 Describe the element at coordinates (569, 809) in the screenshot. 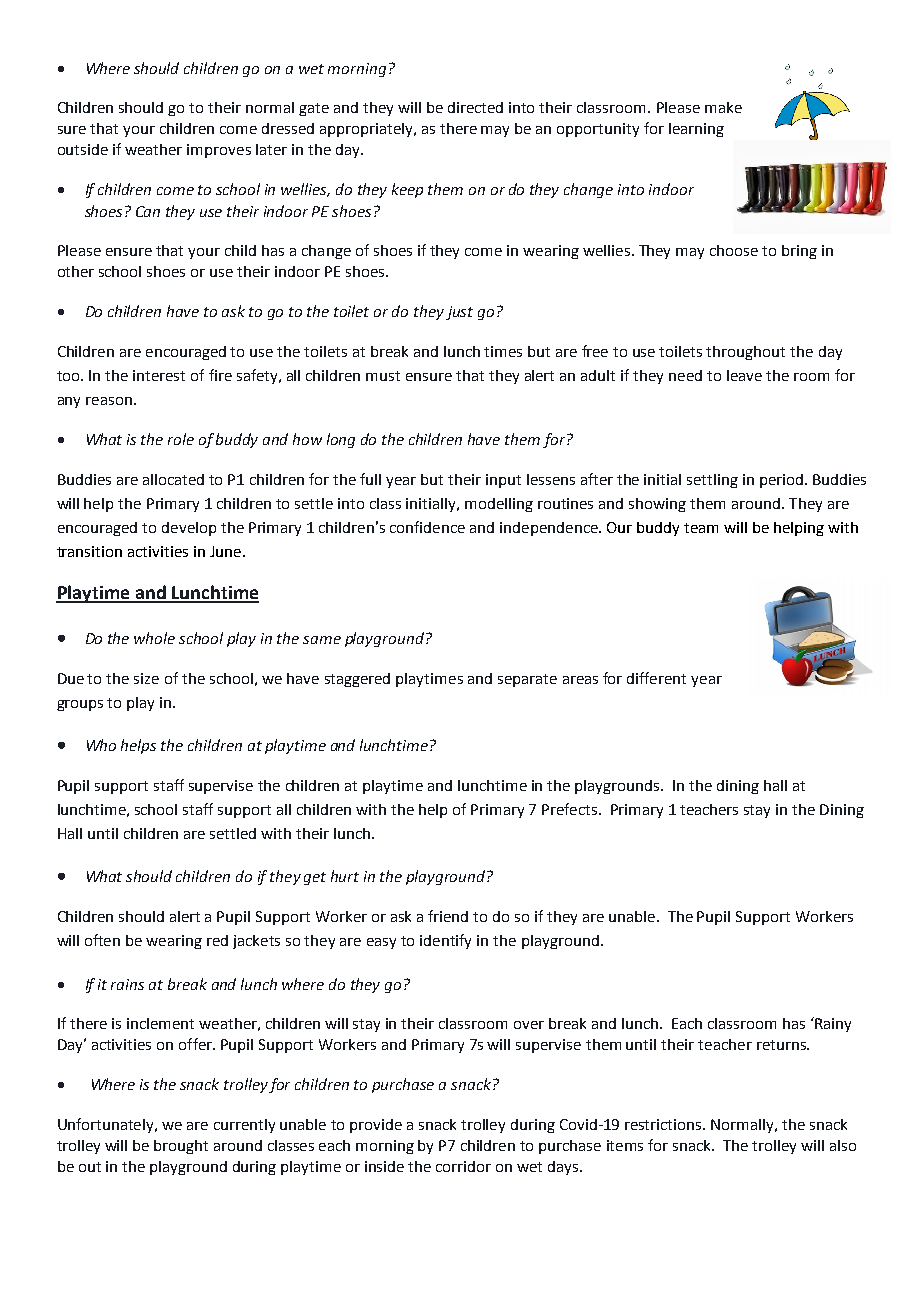

I see `Prefects` at that location.
